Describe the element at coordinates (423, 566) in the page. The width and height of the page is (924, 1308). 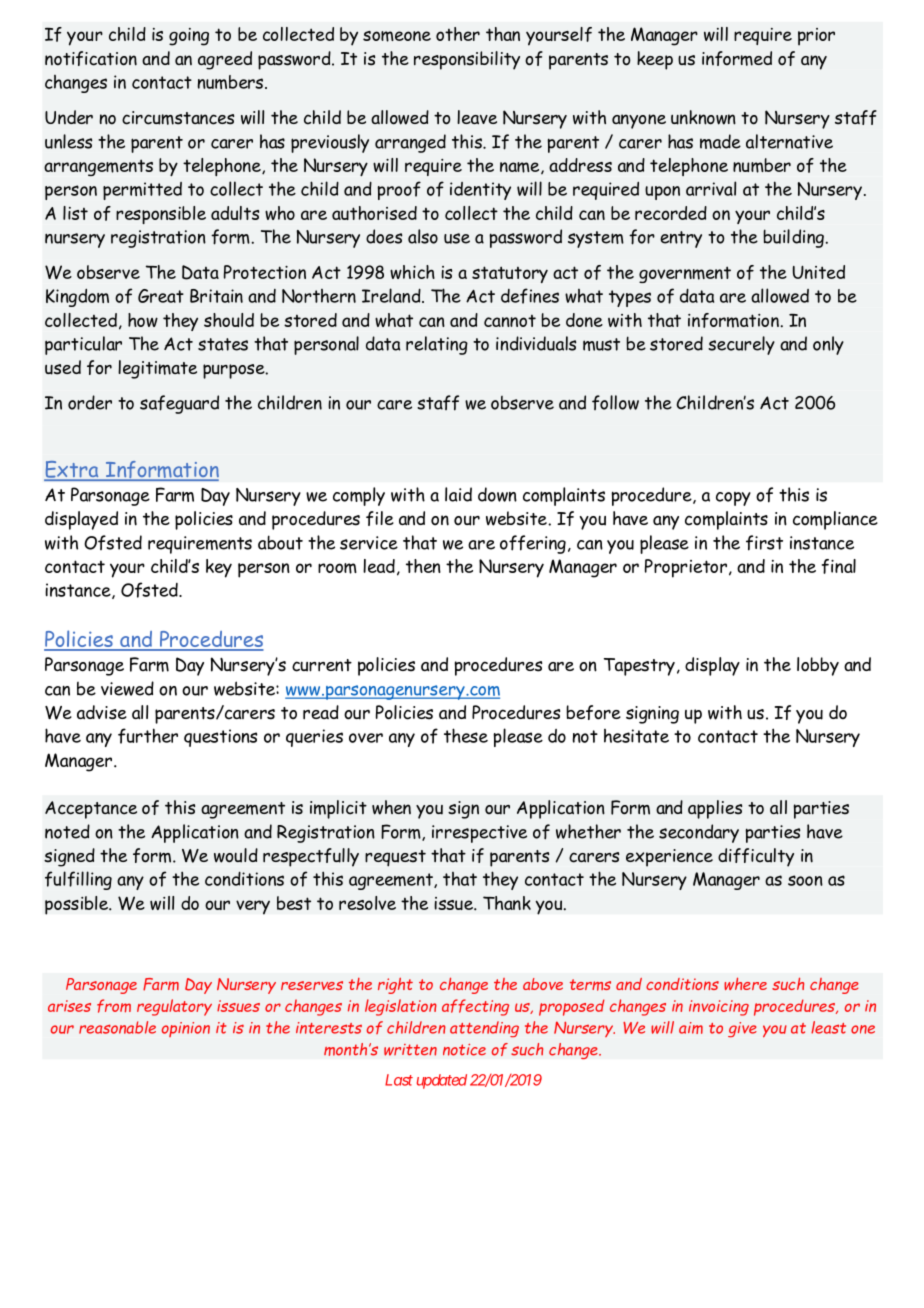
I see `then` at that location.
